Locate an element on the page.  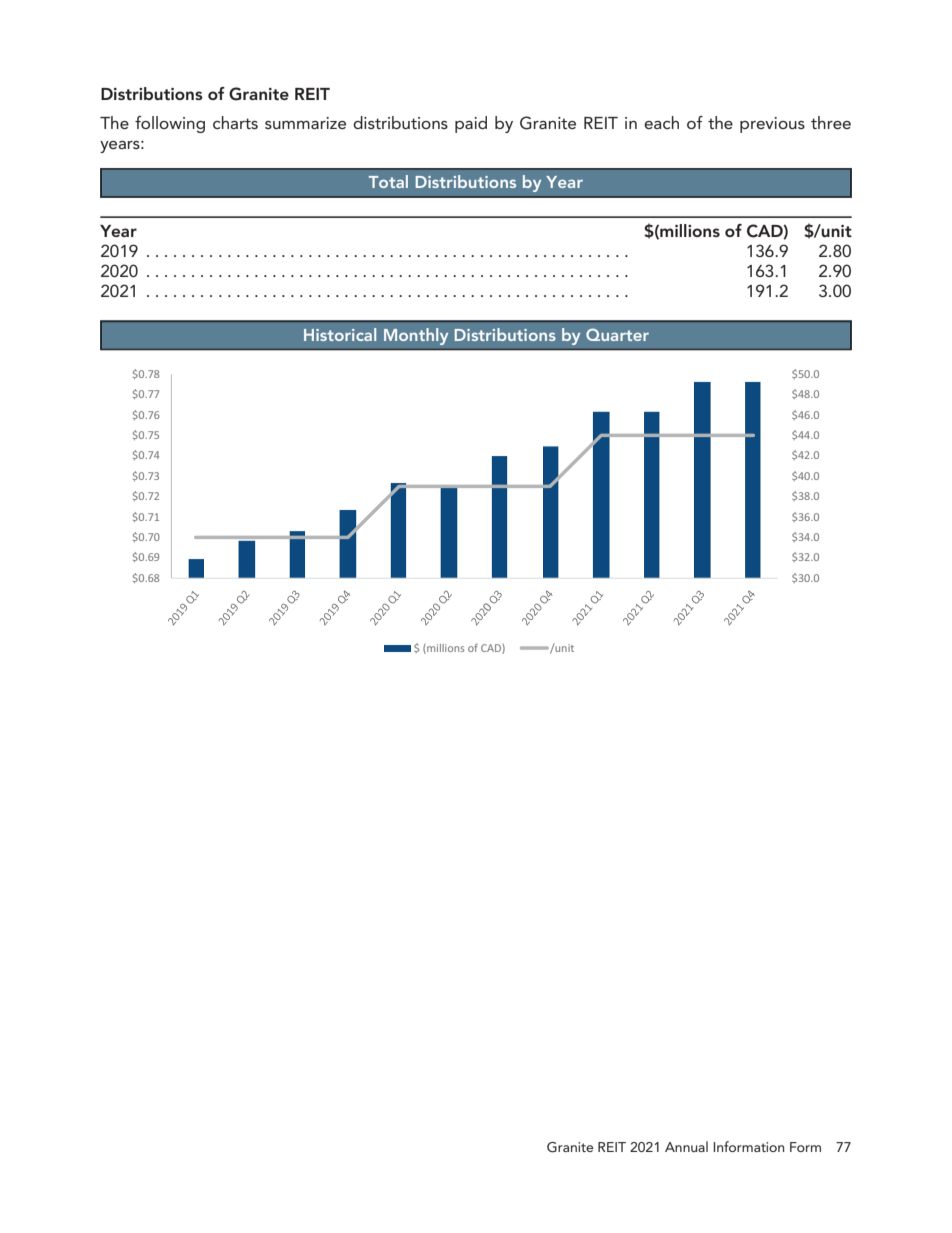
charts is located at coordinates (235, 122).
